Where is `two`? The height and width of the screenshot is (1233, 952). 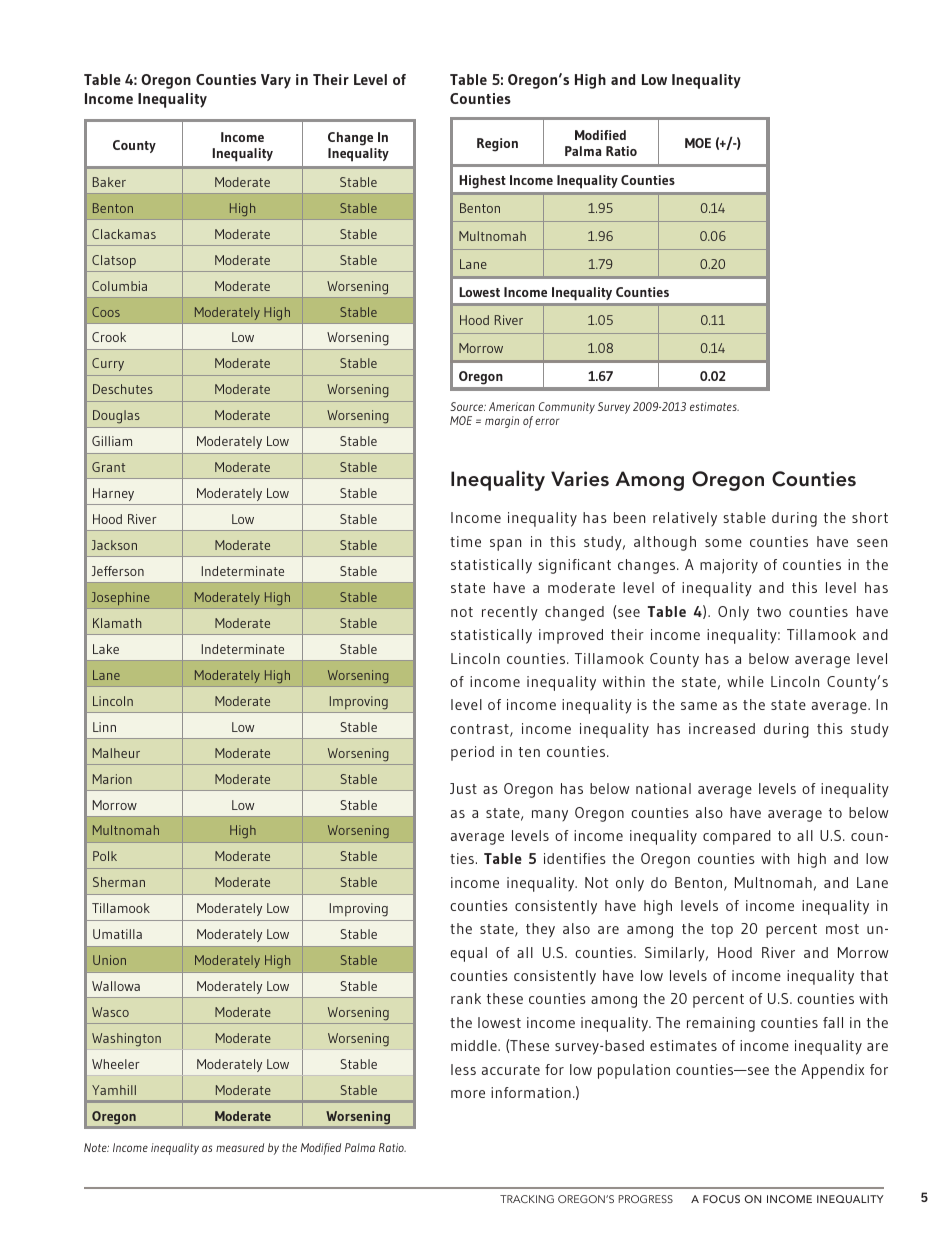 two is located at coordinates (769, 612).
